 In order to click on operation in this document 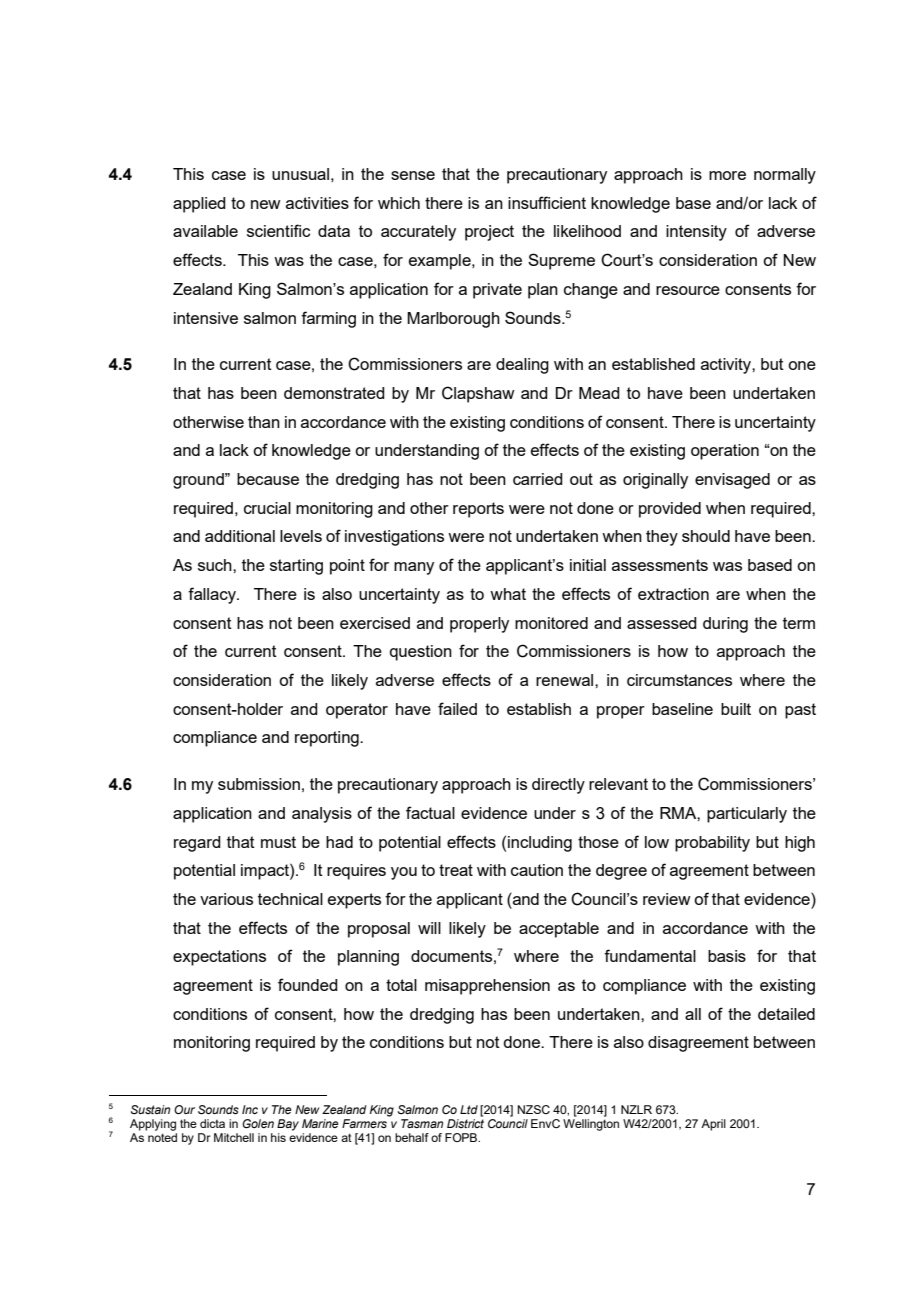, I will do `click(725, 452)`.
